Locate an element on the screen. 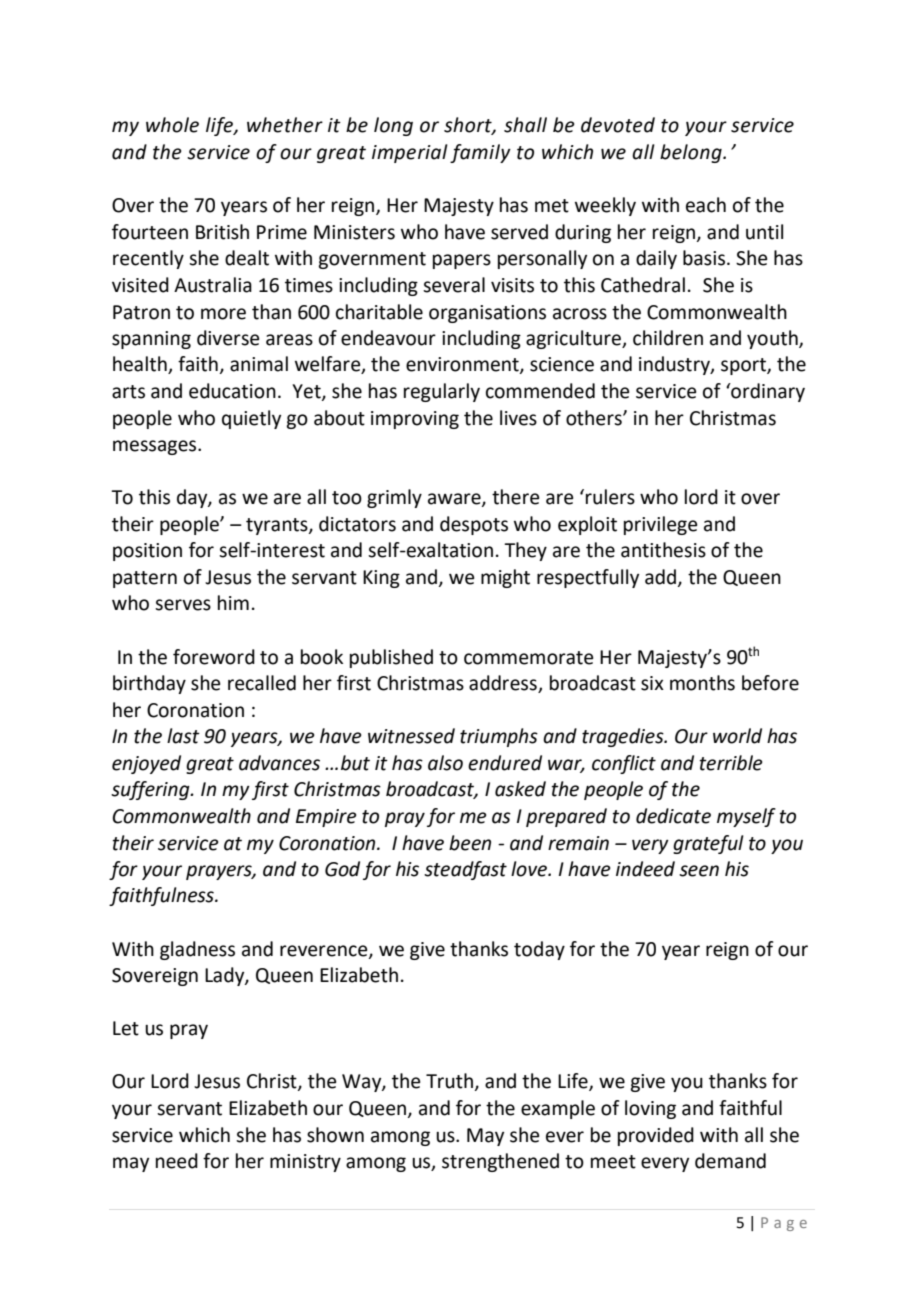  whole is located at coordinates (172, 125).
